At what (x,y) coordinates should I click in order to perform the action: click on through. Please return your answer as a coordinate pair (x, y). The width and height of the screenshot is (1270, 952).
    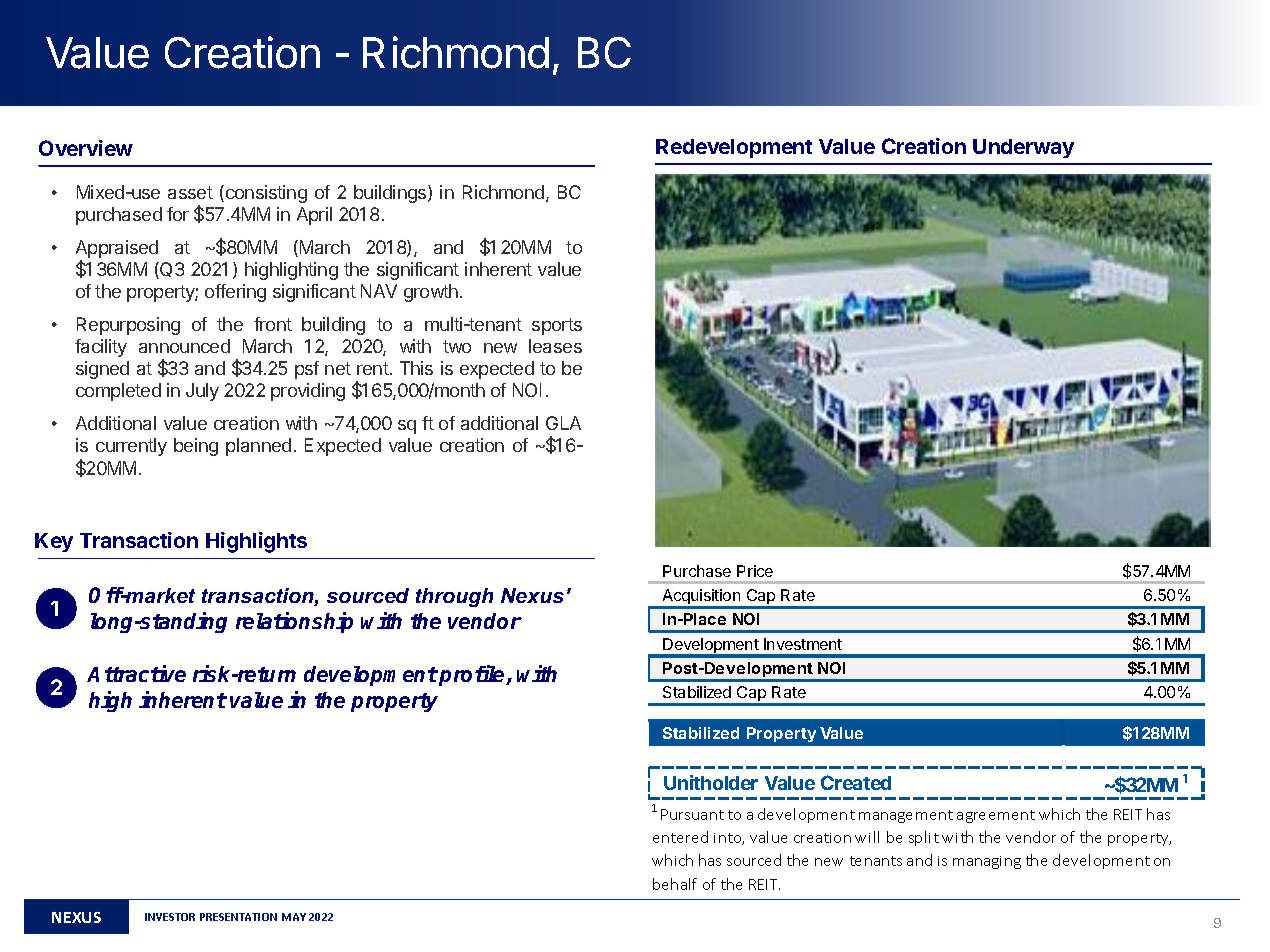
    Looking at the image, I should click on (454, 597).
